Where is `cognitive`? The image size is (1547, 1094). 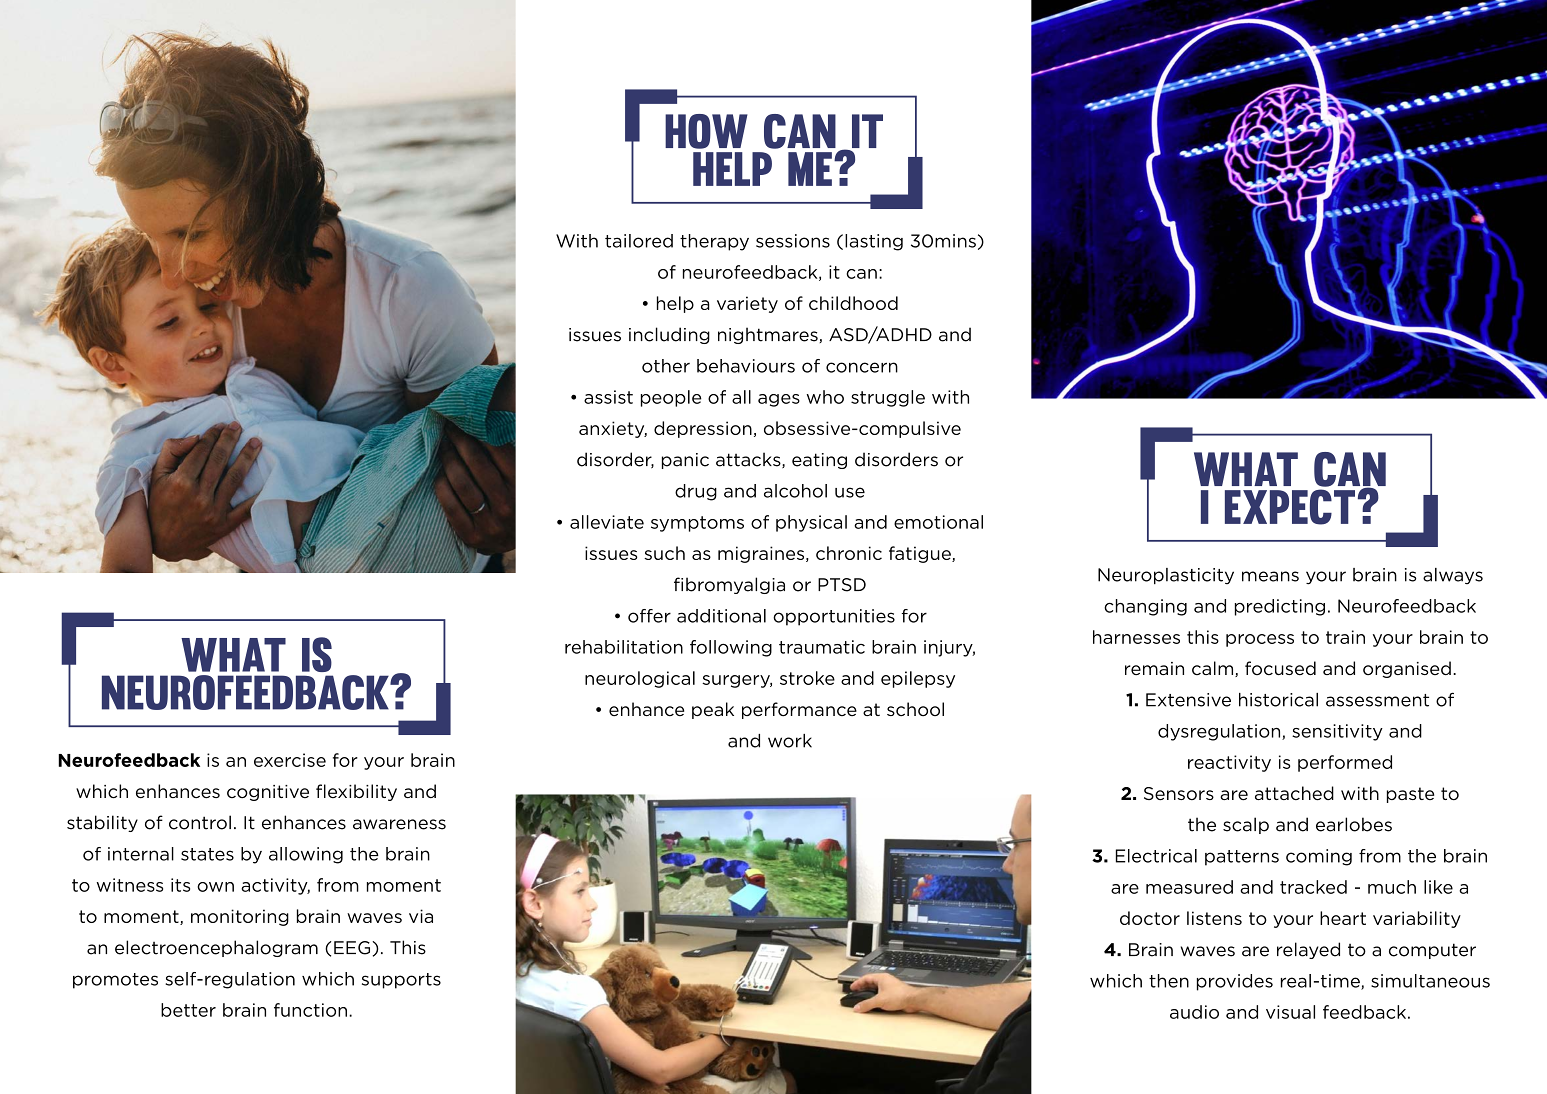
cognitive is located at coordinates (268, 793).
